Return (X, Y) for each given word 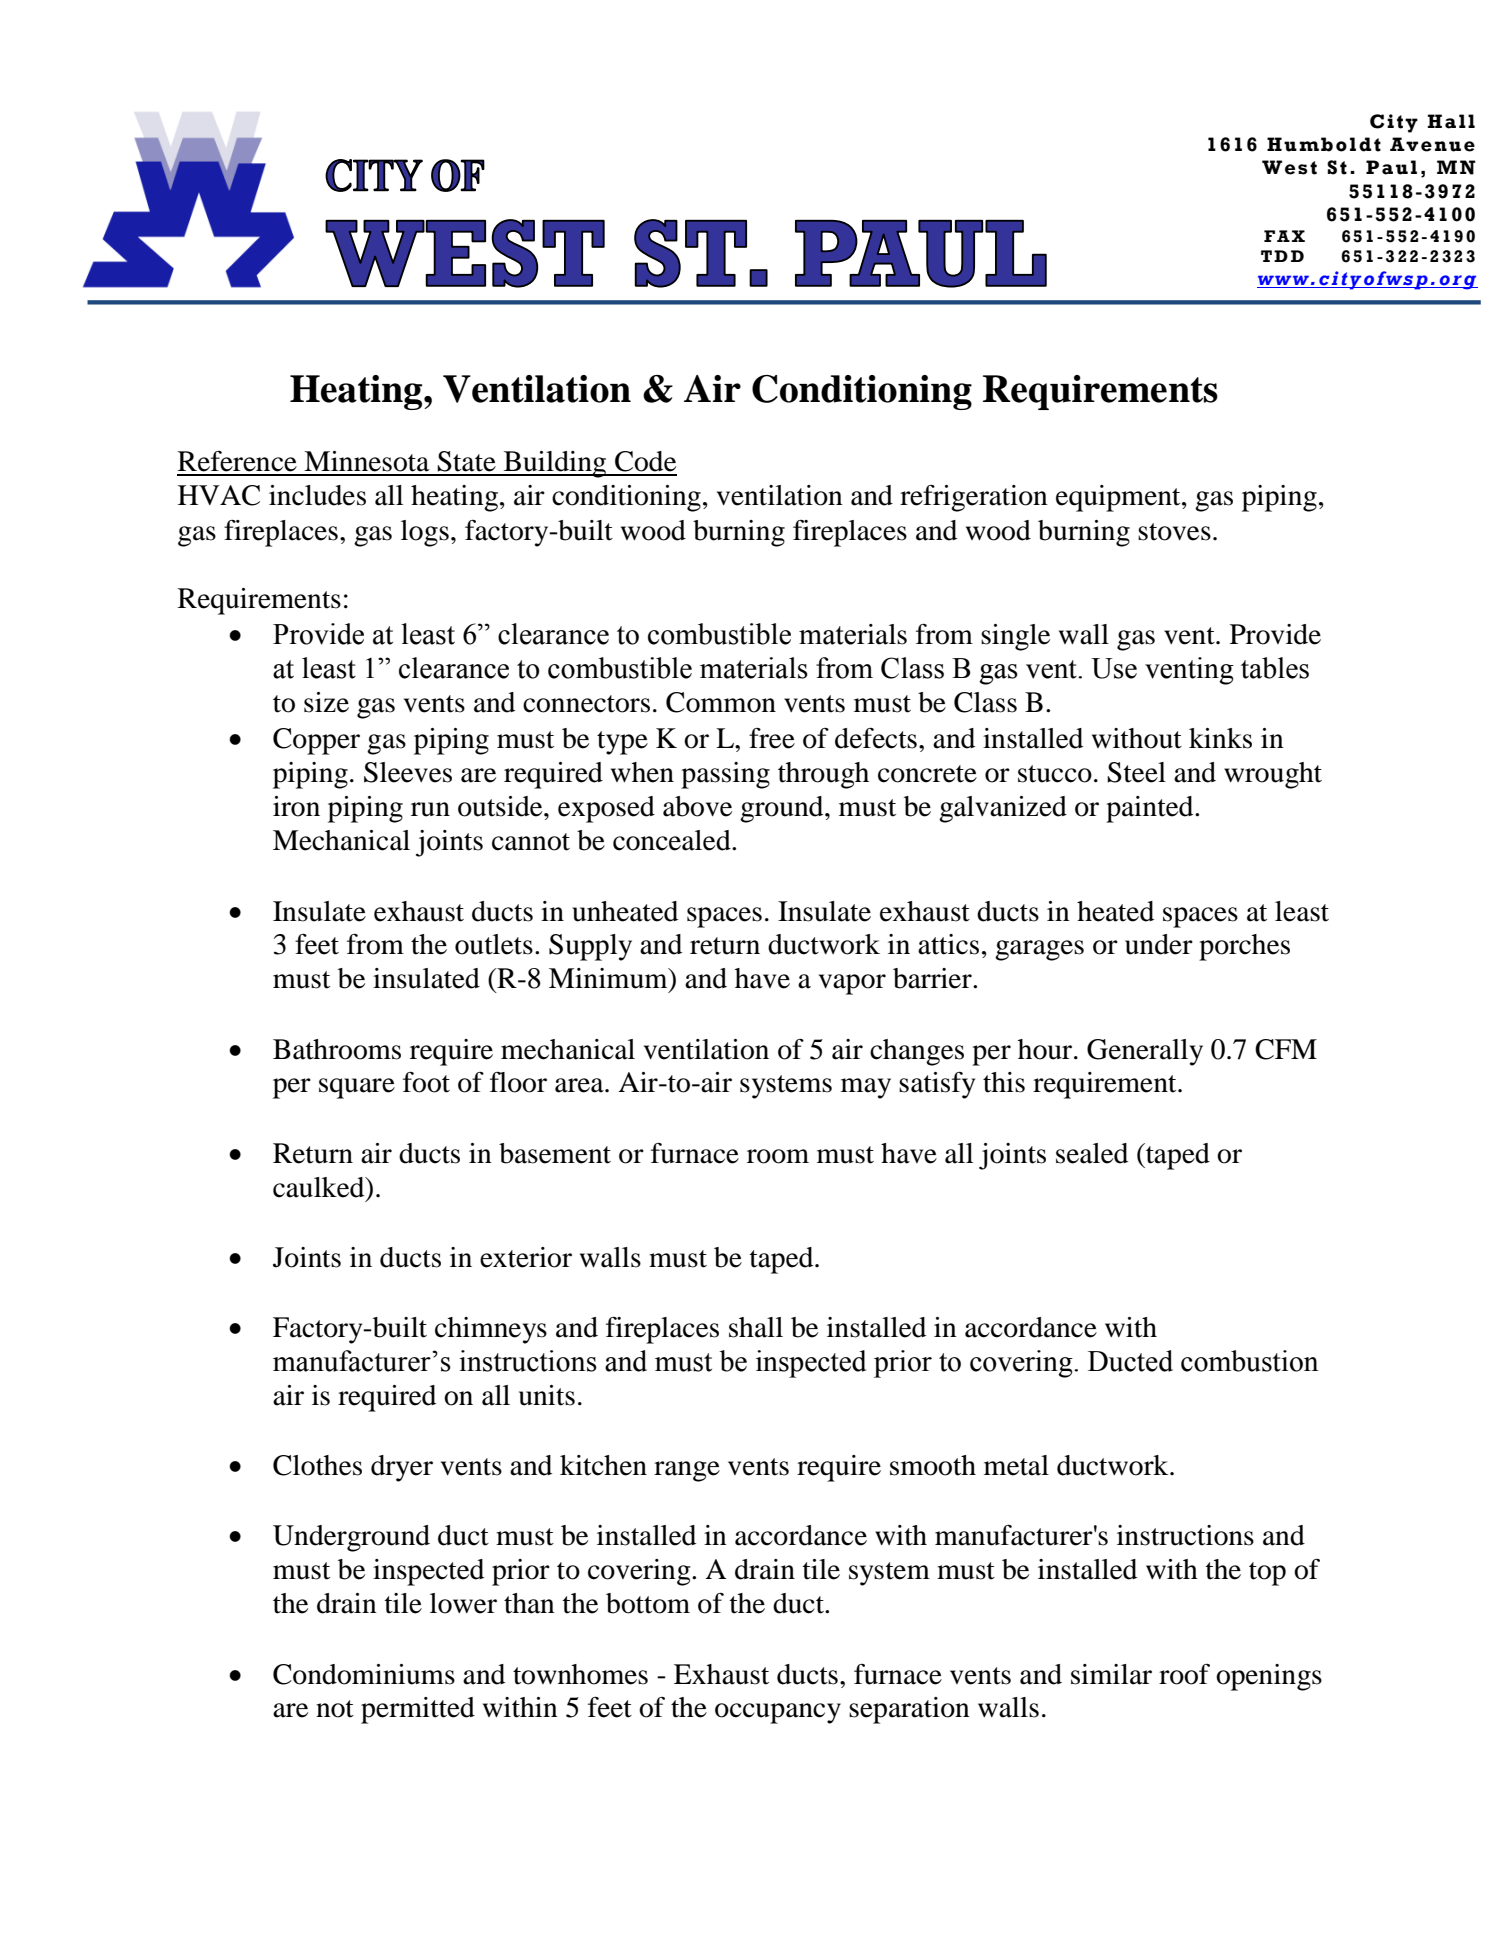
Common (721, 702)
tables (1275, 668)
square (357, 1088)
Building (555, 464)
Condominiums (364, 1674)
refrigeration (974, 498)
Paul (1391, 167)
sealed (1092, 1153)
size (326, 702)
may (866, 1088)
